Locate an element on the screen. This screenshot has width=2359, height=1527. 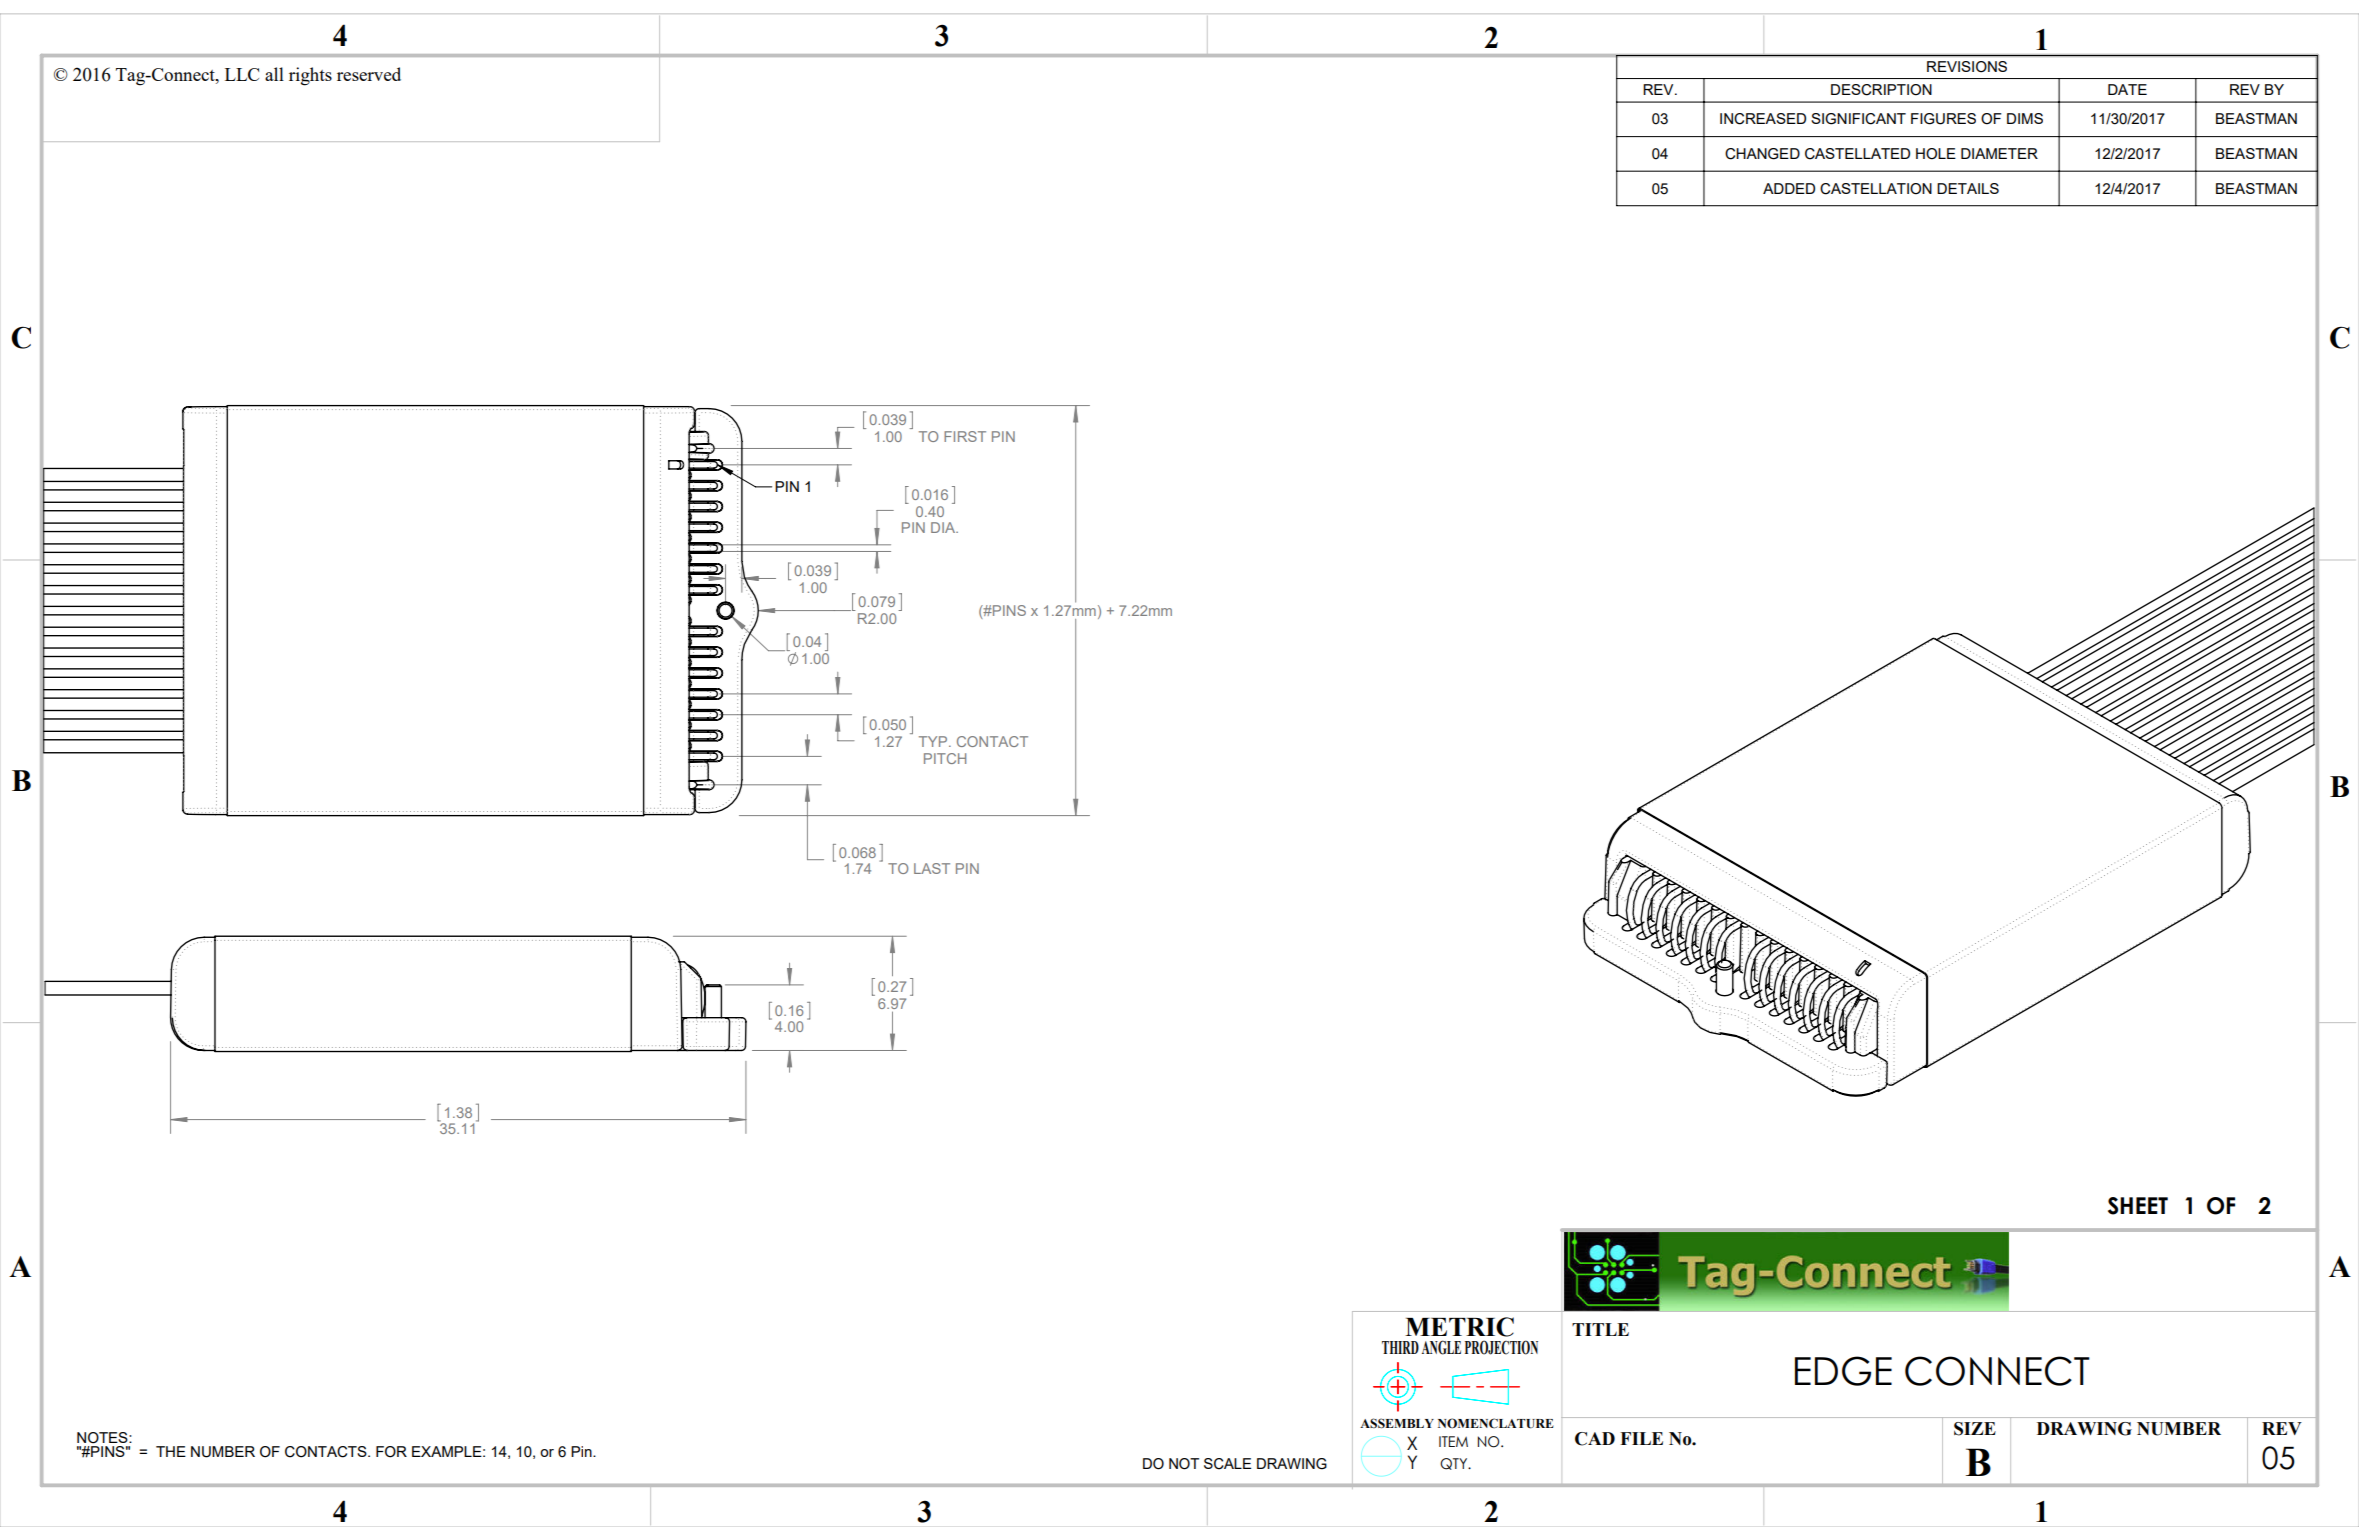
SCALE is located at coordinates (1227, 1464).
